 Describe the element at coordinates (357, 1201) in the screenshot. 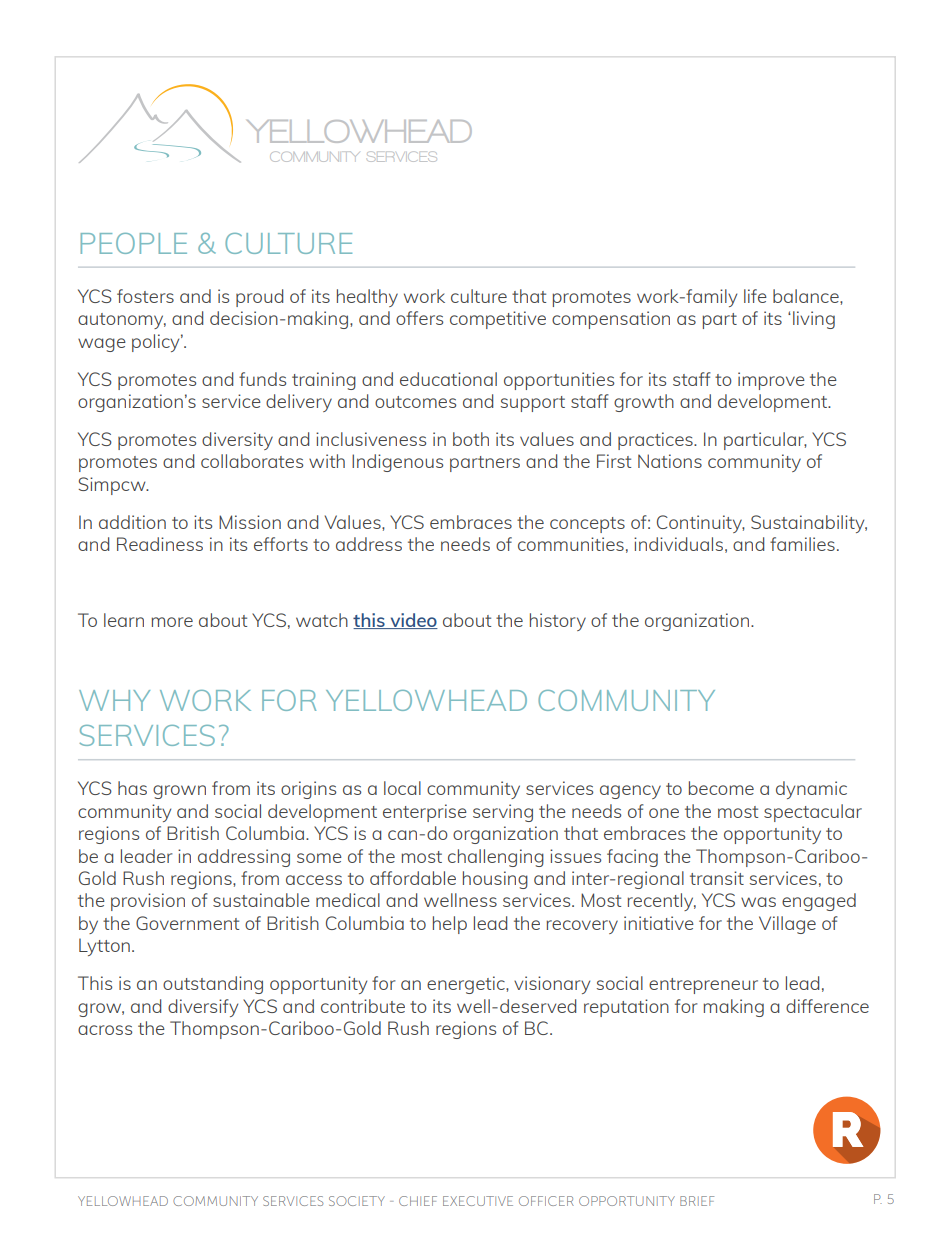

I see `SOCIETY` at that location.
